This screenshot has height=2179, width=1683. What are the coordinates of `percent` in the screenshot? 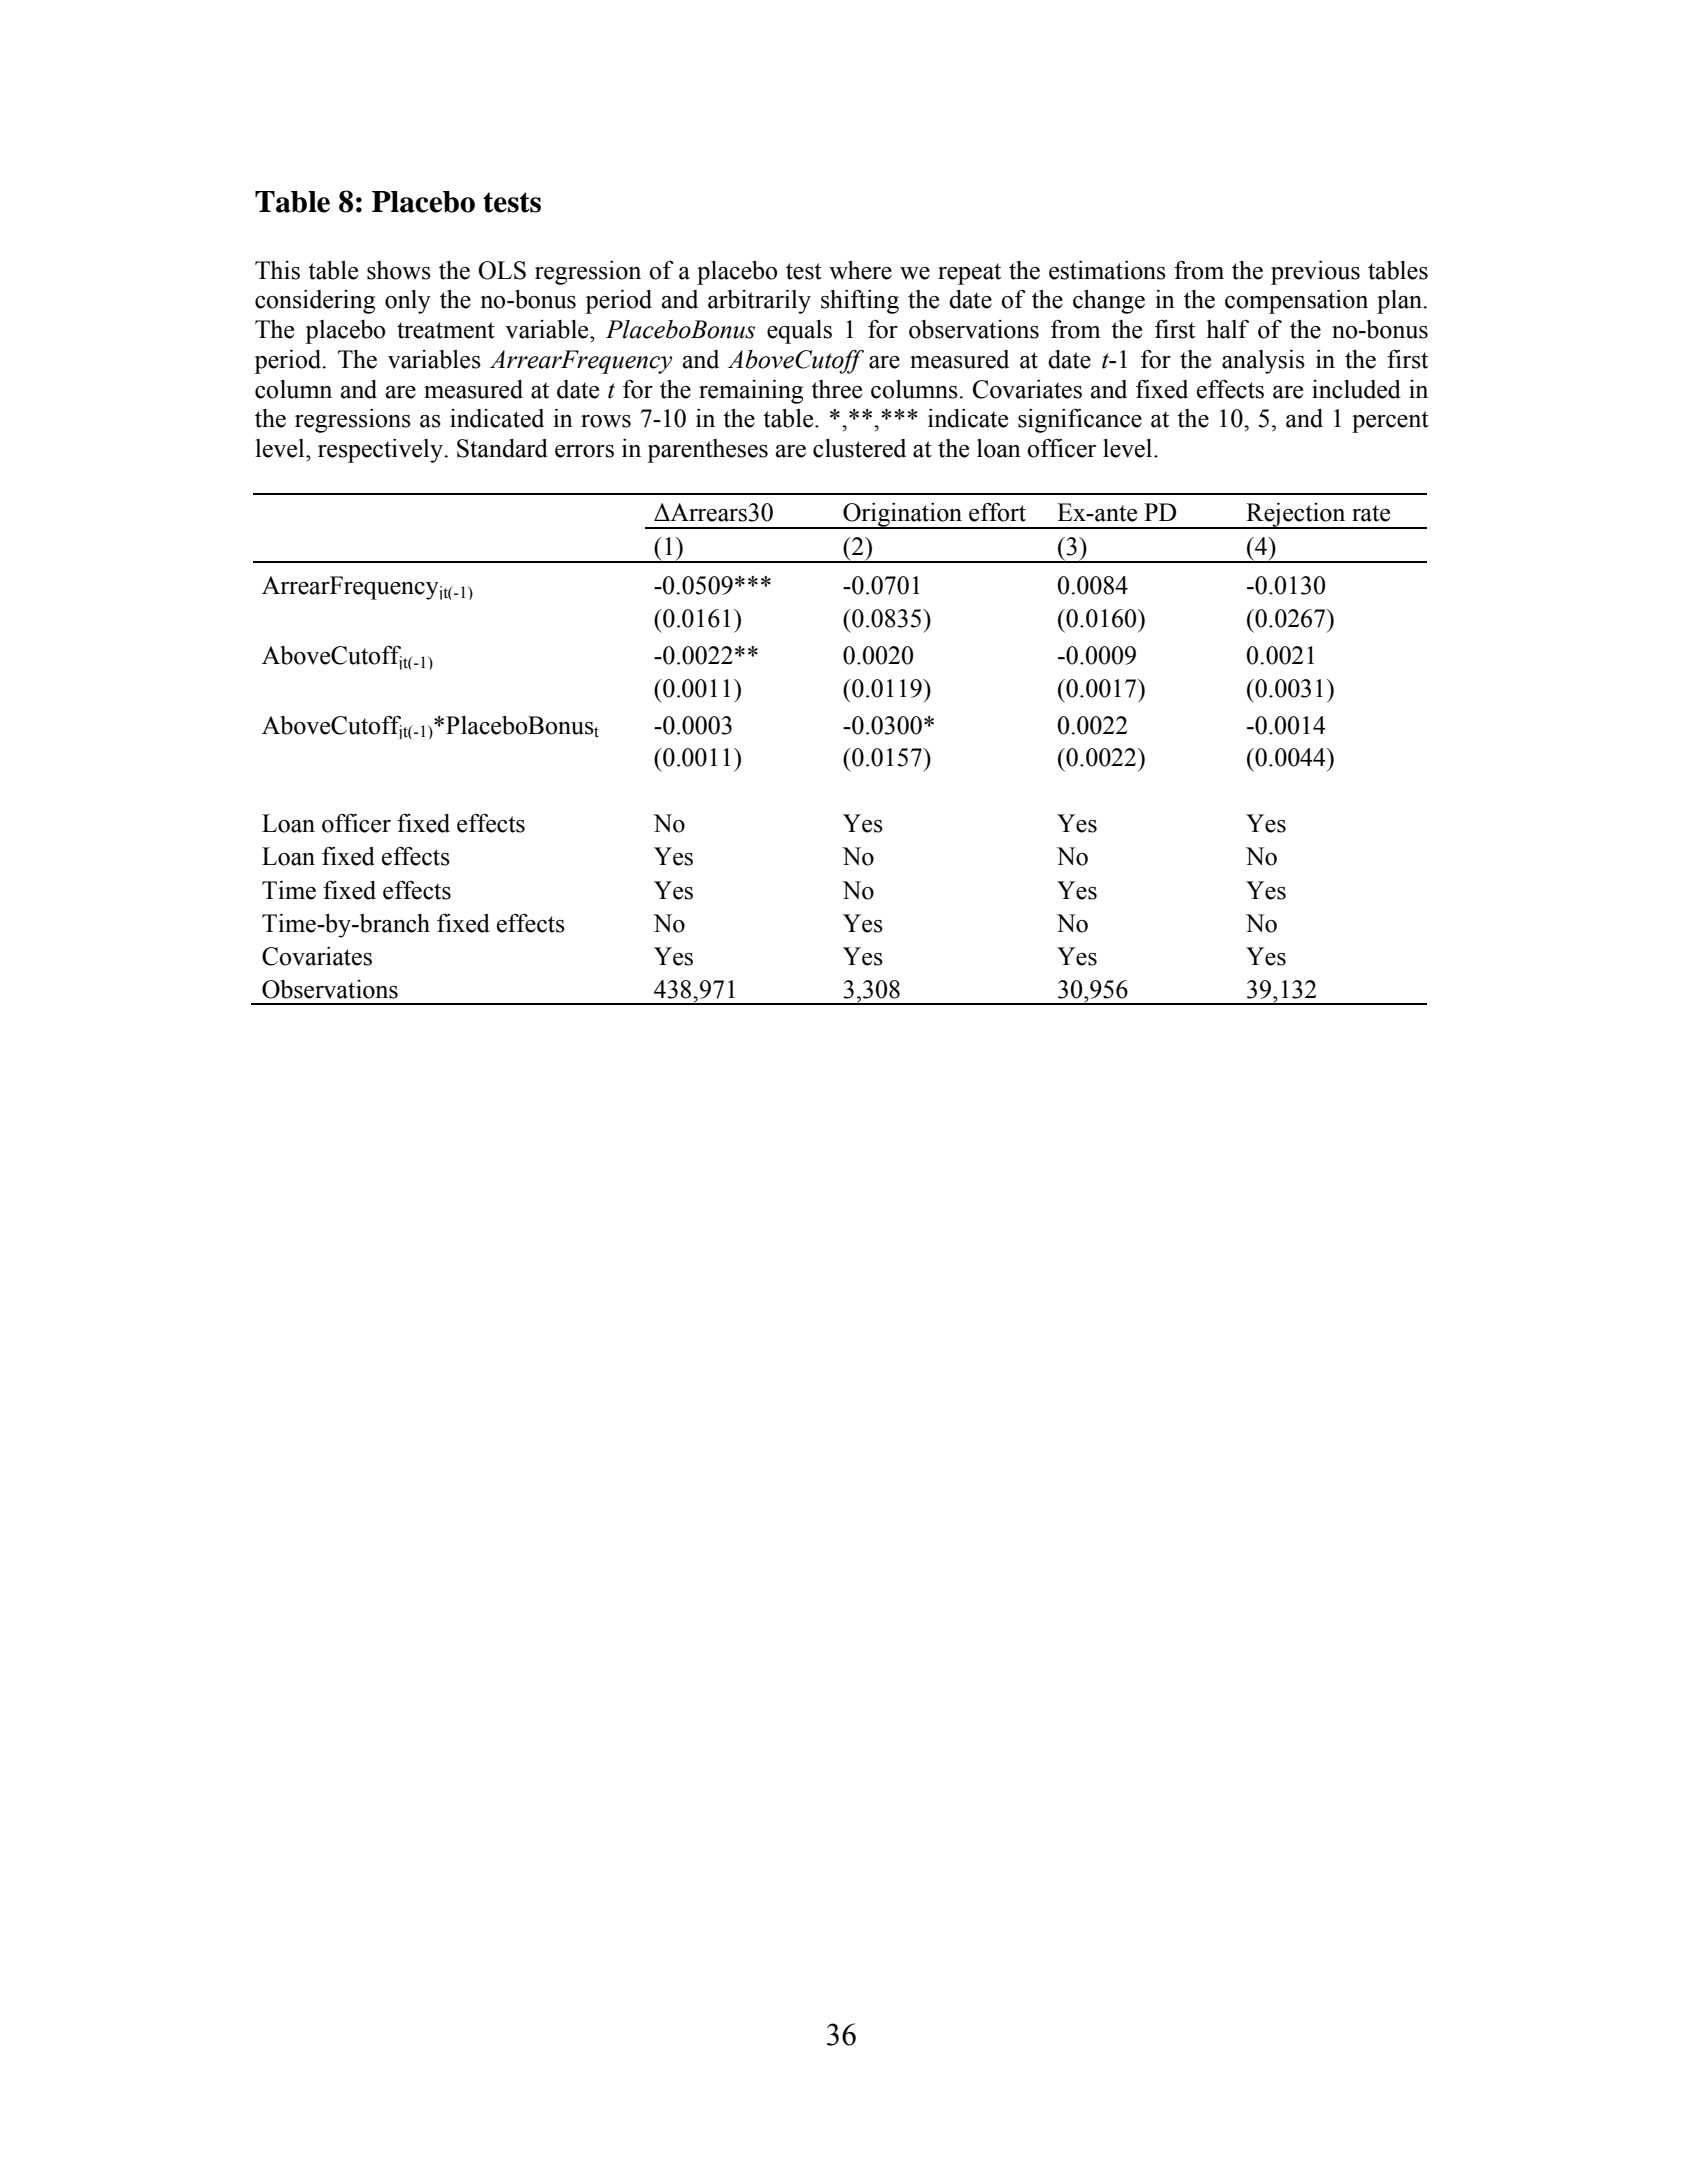 It's located at (1390, 422).
